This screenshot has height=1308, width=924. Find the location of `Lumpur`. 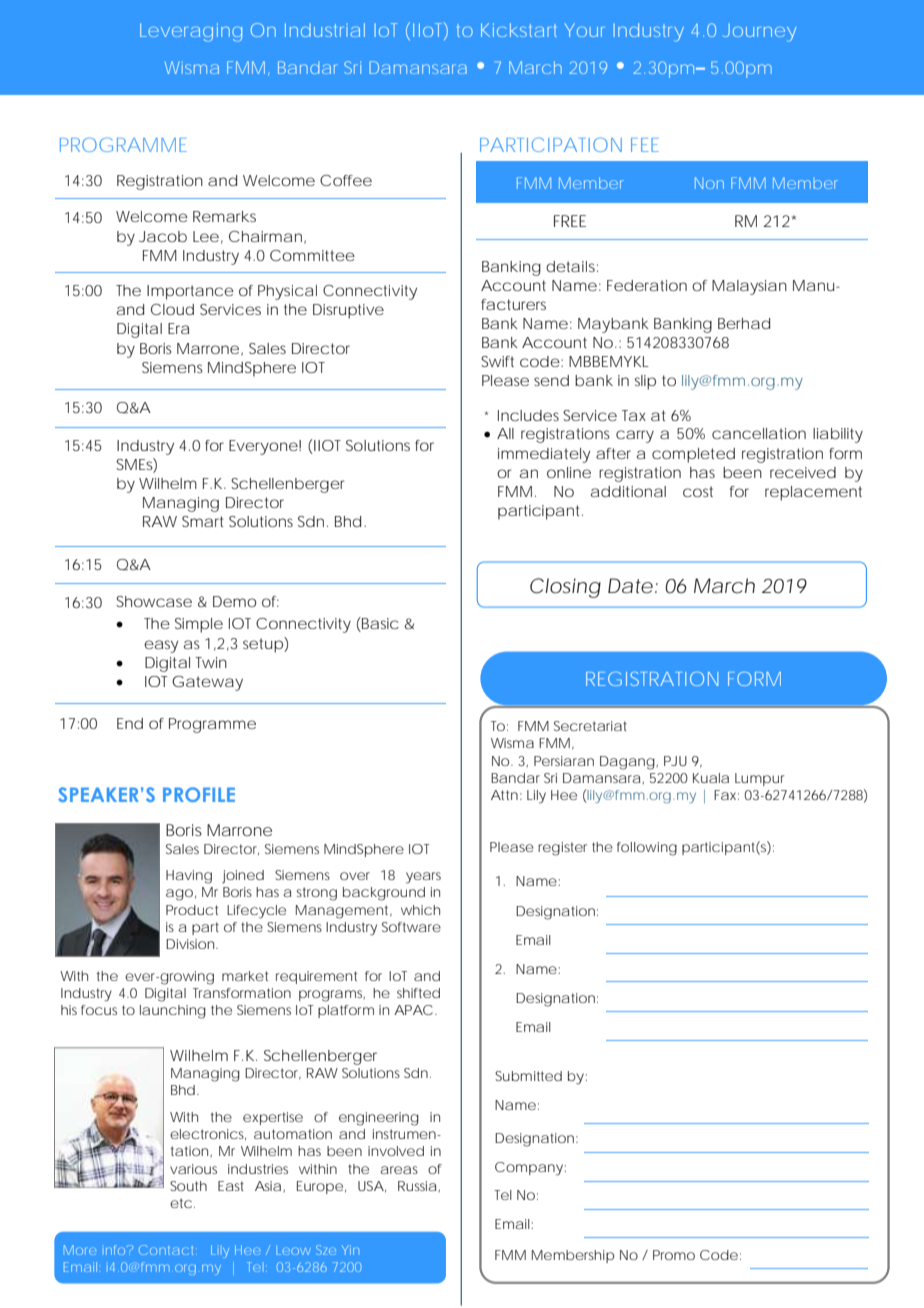

Lumpur is located at coordinates (759, 779).
